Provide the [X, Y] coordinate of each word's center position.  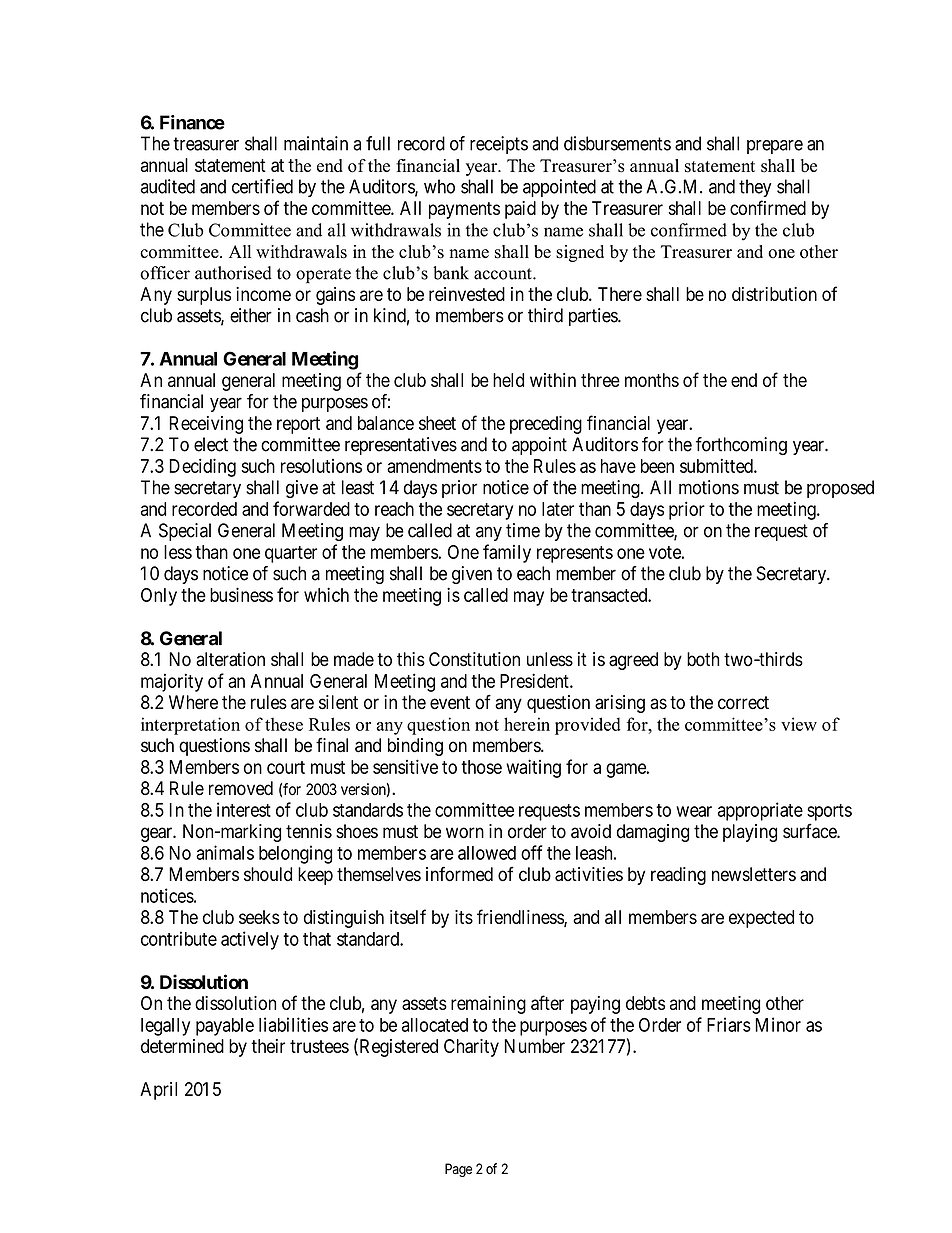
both [703, 659]
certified [262, 186]
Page [458, 1170]
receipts [499, 145]
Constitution [474, 659]
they [755, 188]
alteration [230, 659]
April [158, 1091]
